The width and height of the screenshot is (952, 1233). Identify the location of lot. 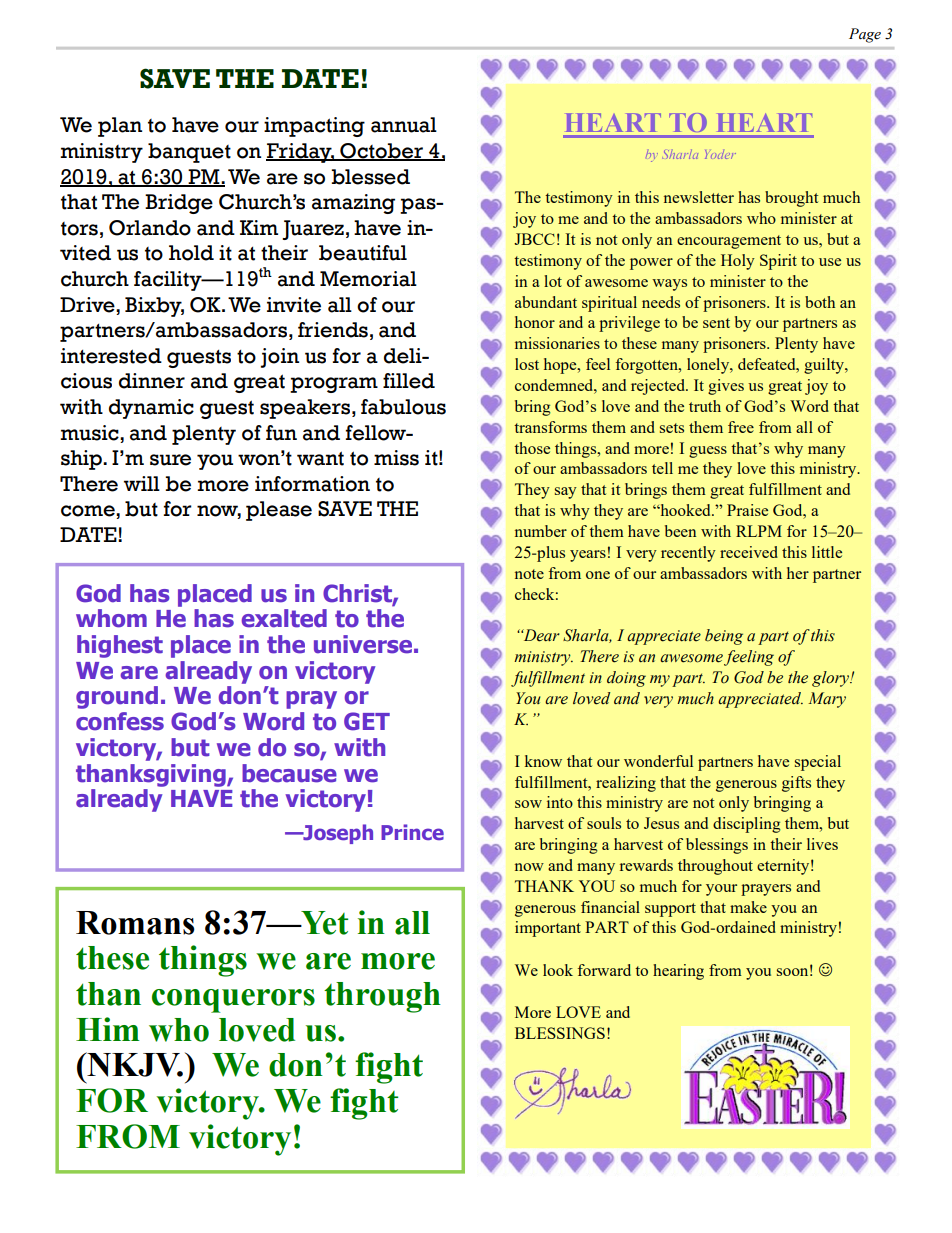
(553, 281).
